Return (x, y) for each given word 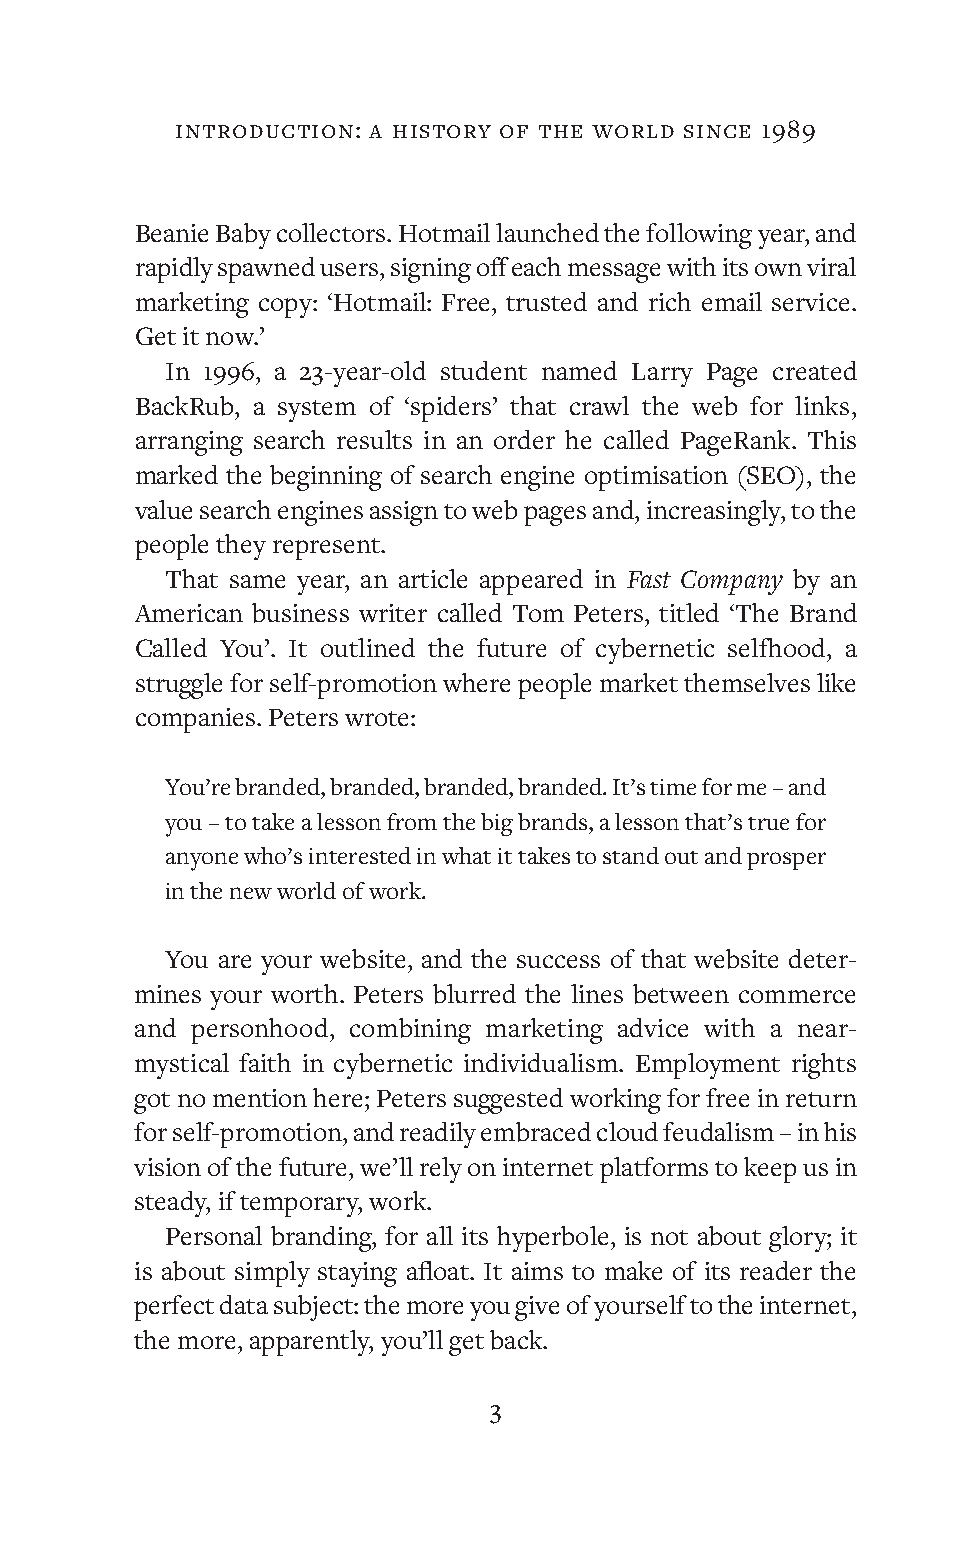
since (717, 131)
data (244, 1304)
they (241, 547)
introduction (264, 131)
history (442, 131)
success (558, 961)
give (537, 1308)
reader (776, 1270)
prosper (786, 861)
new (251, 893)
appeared (531, 582)
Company (732, 582)
